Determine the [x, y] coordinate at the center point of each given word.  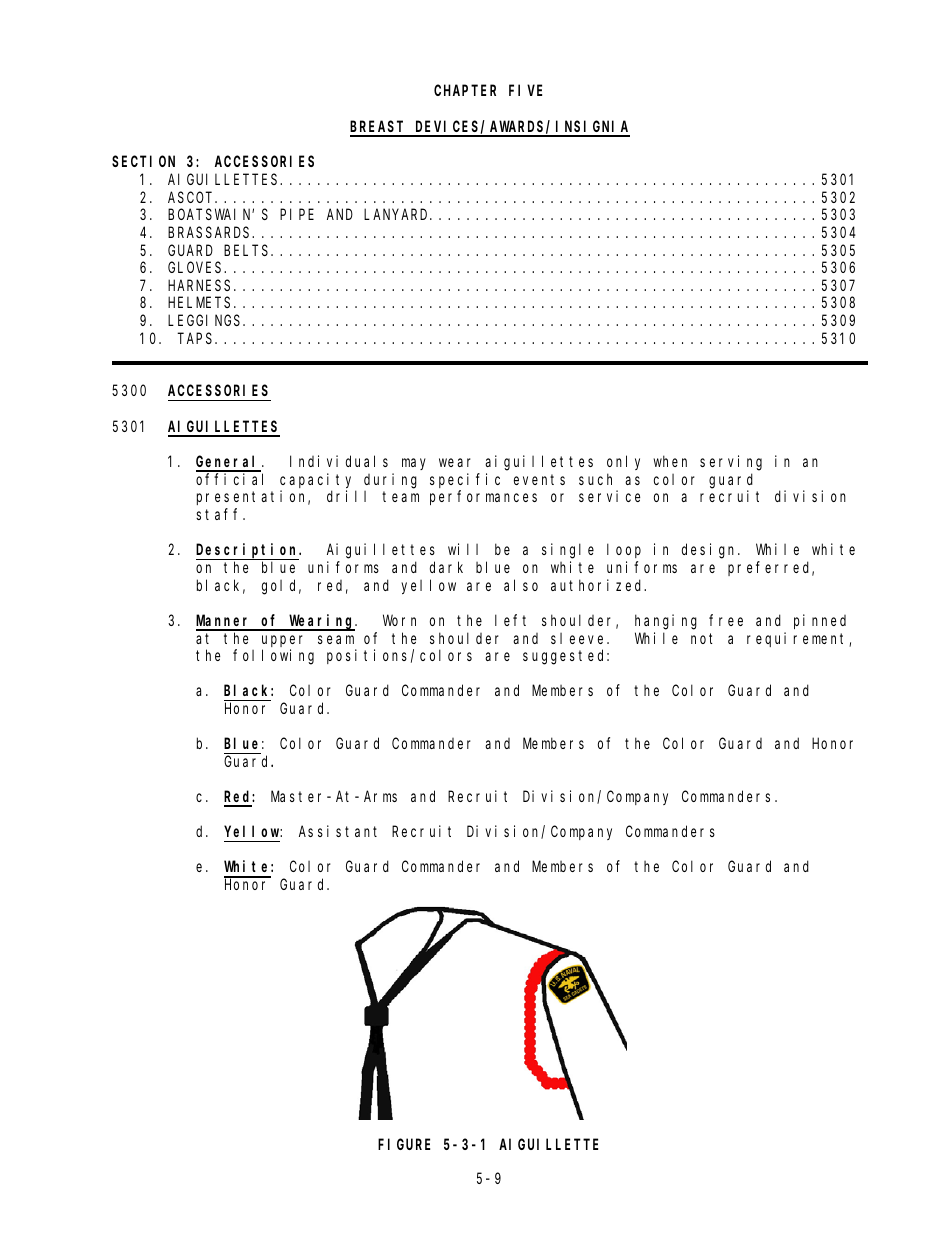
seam [336, 639]
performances [483, 498]
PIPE [297, 215]
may [414, 464]
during [390, 481]
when [670, 461]
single [568, 551]
